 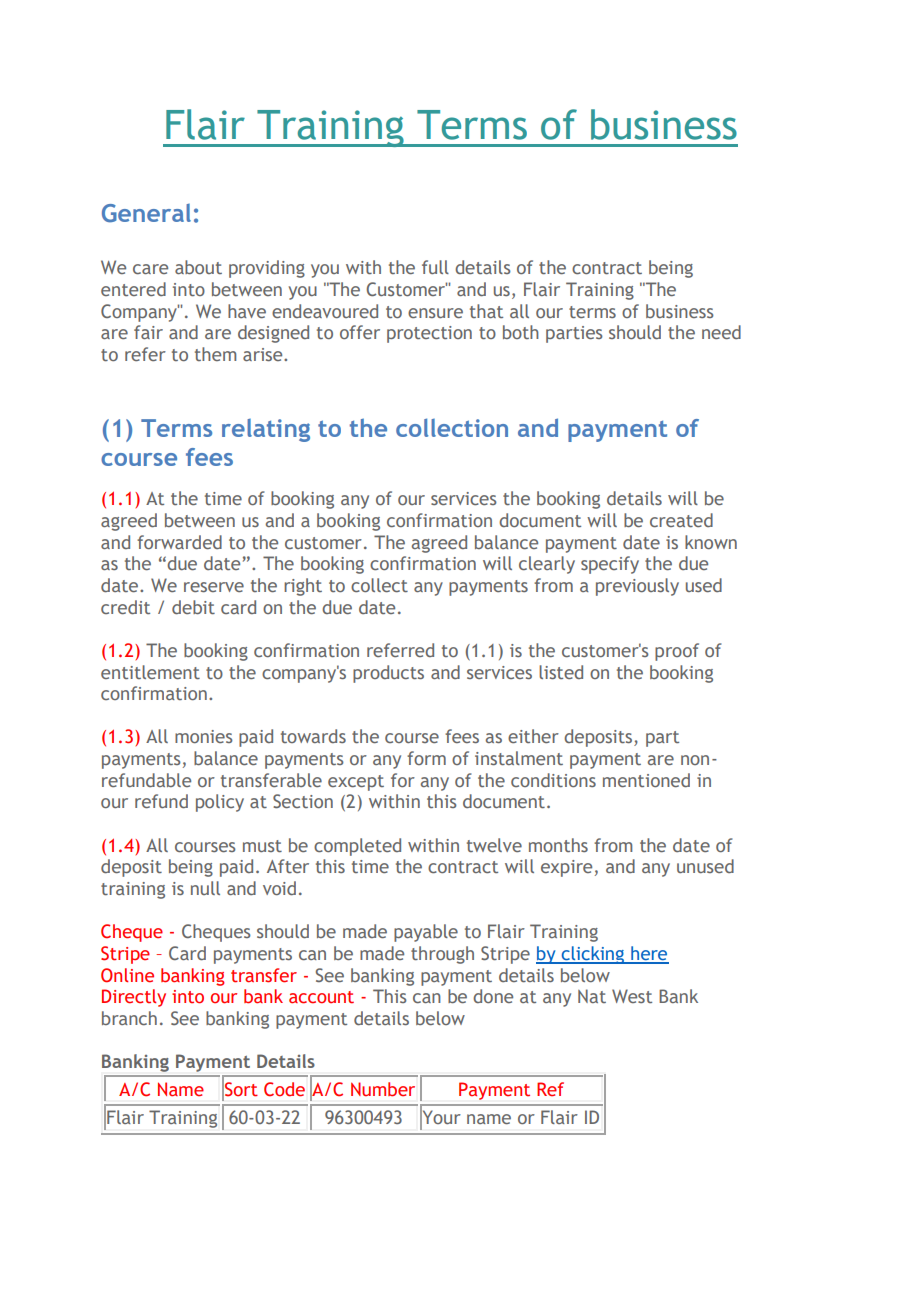 What do you see at coordinates (632, 996) in the screenshot?
I see `West` at bounding box center [632, 996].
